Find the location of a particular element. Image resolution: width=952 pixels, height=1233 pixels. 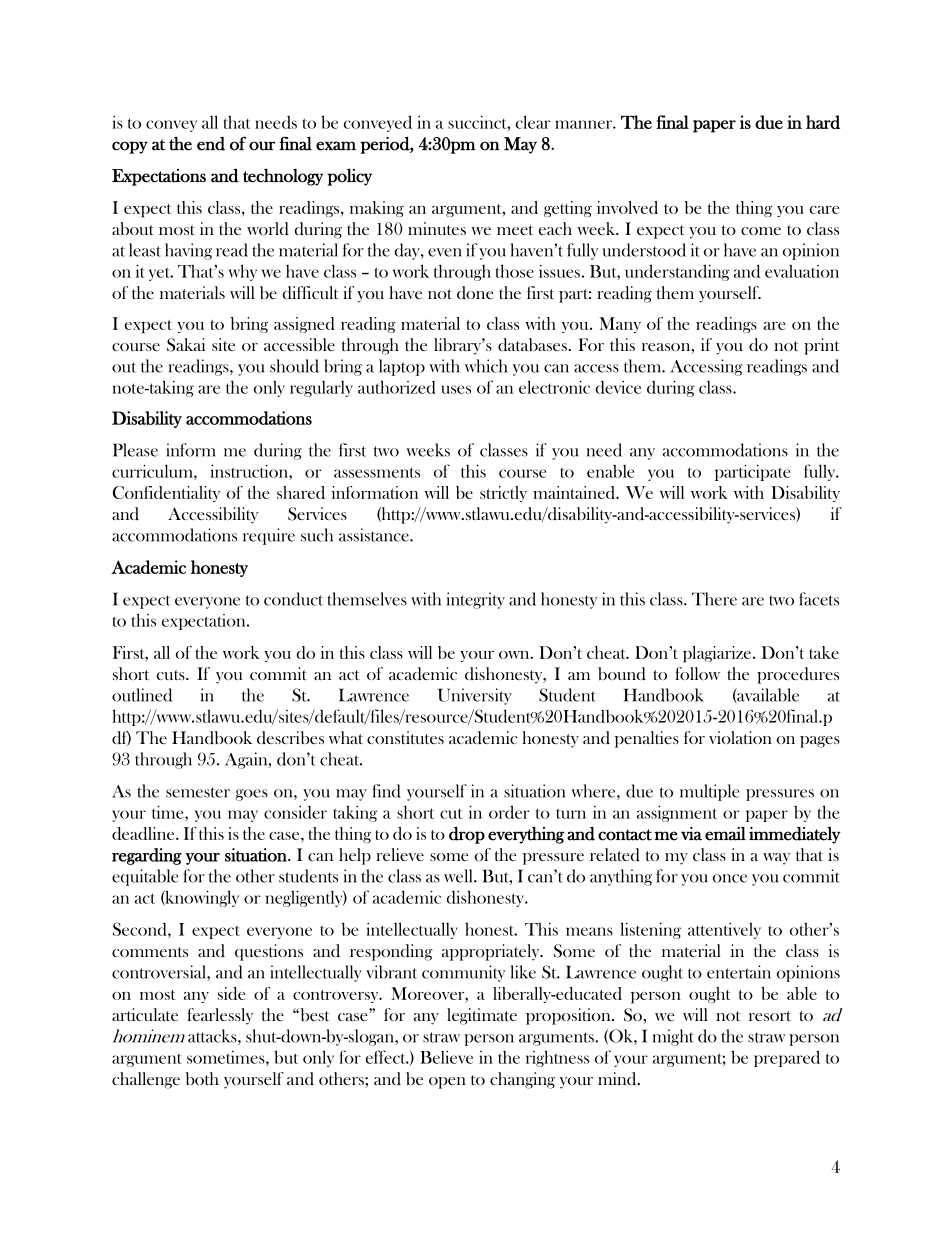

prepared is located at coordinates (787, 1058).
